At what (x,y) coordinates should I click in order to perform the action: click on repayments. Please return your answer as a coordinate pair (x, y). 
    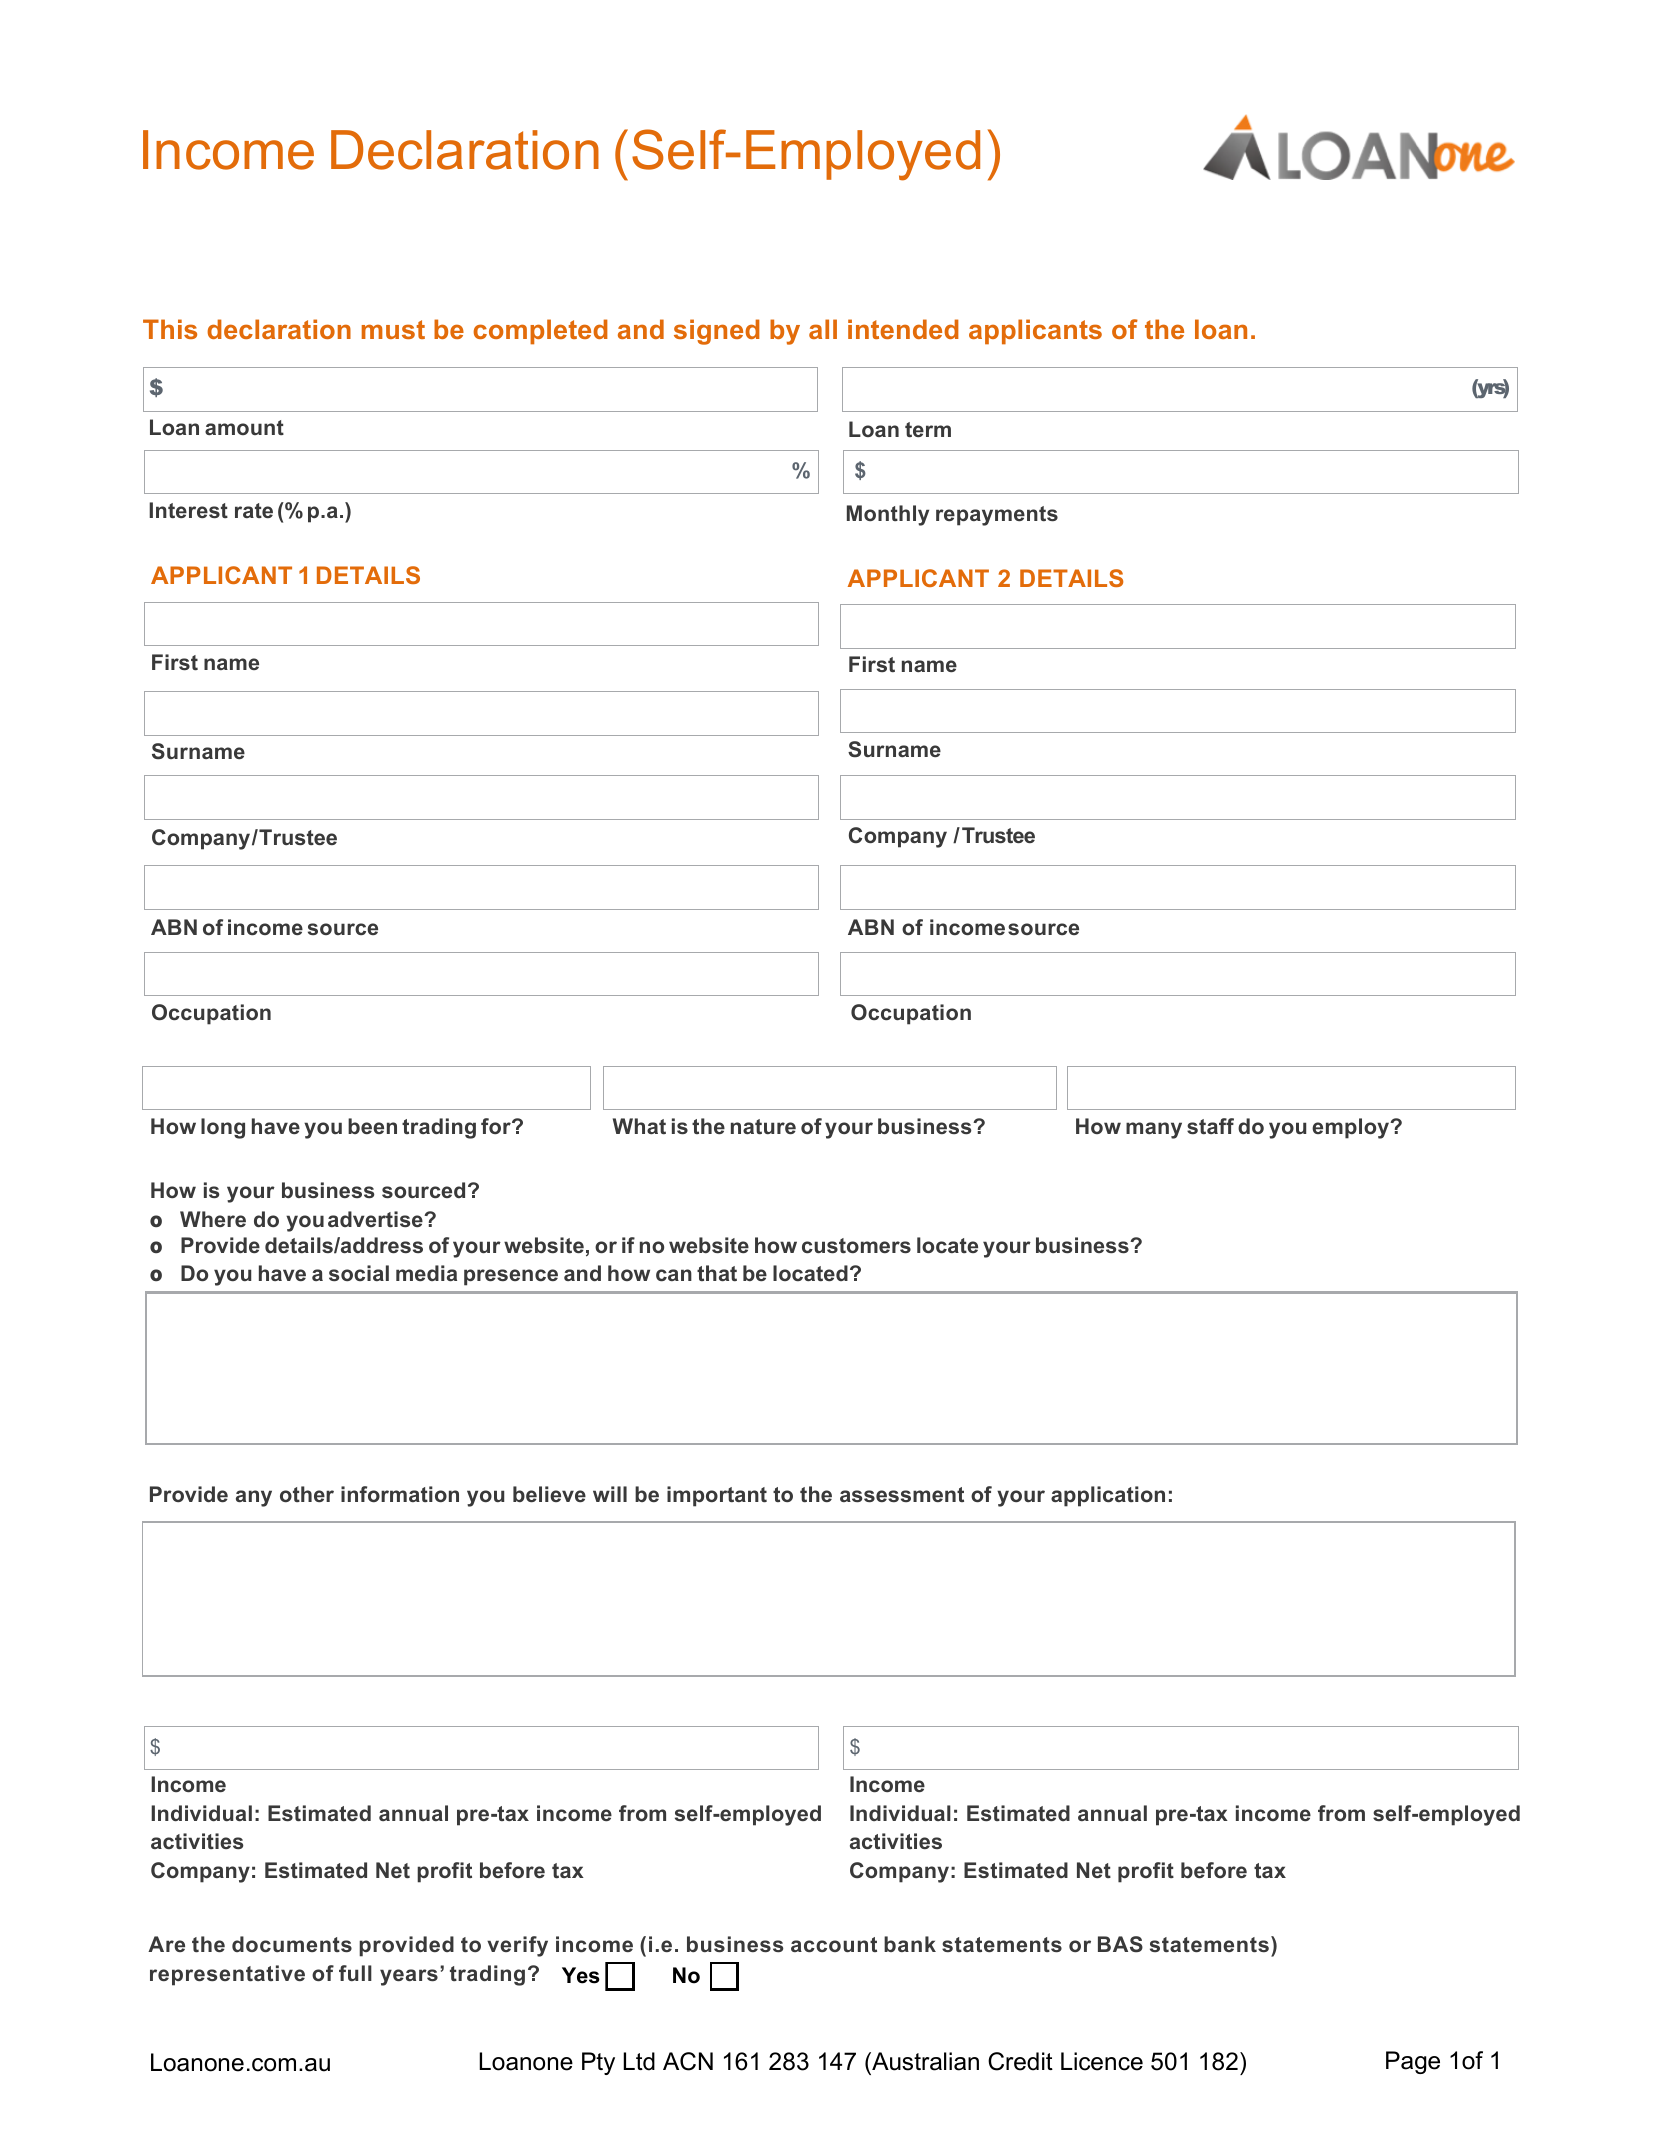
    Looking at the image, I should click on (997, 516).
